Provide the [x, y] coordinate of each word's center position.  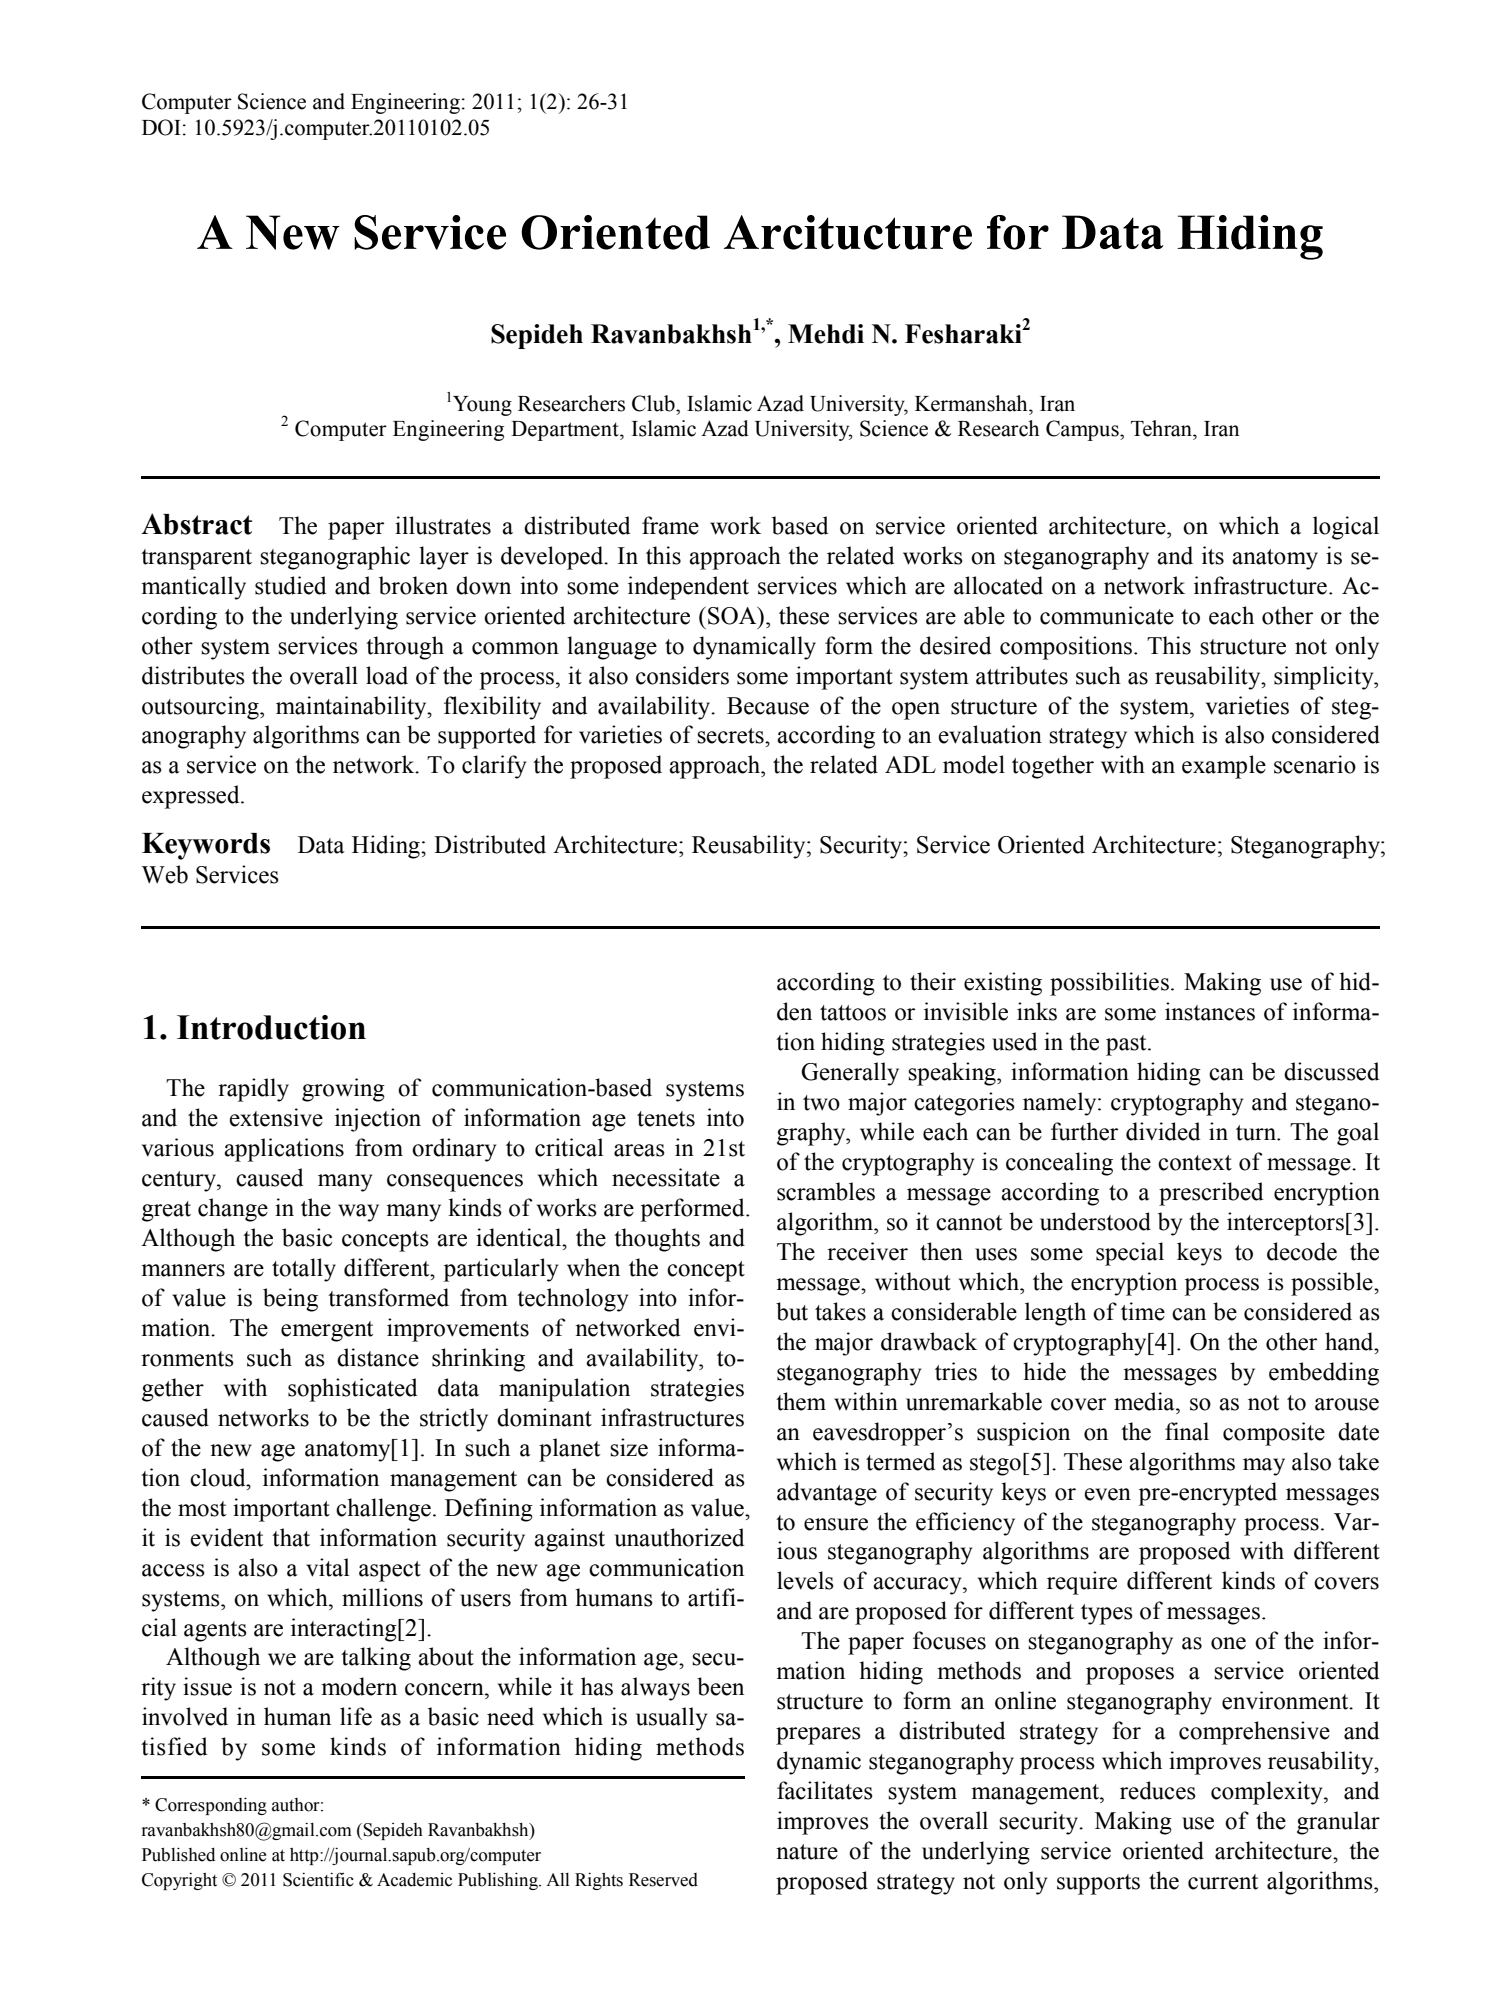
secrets [731, 736]
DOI [161, 127]
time [1143, 1311]
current [1223, 1882]
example [1224, 767]
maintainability [352, 708]
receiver [867, 1251]
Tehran [1162, 428]
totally [304, 1270]
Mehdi [826, 334]
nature [807, 1852]
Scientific [318, 1879]
